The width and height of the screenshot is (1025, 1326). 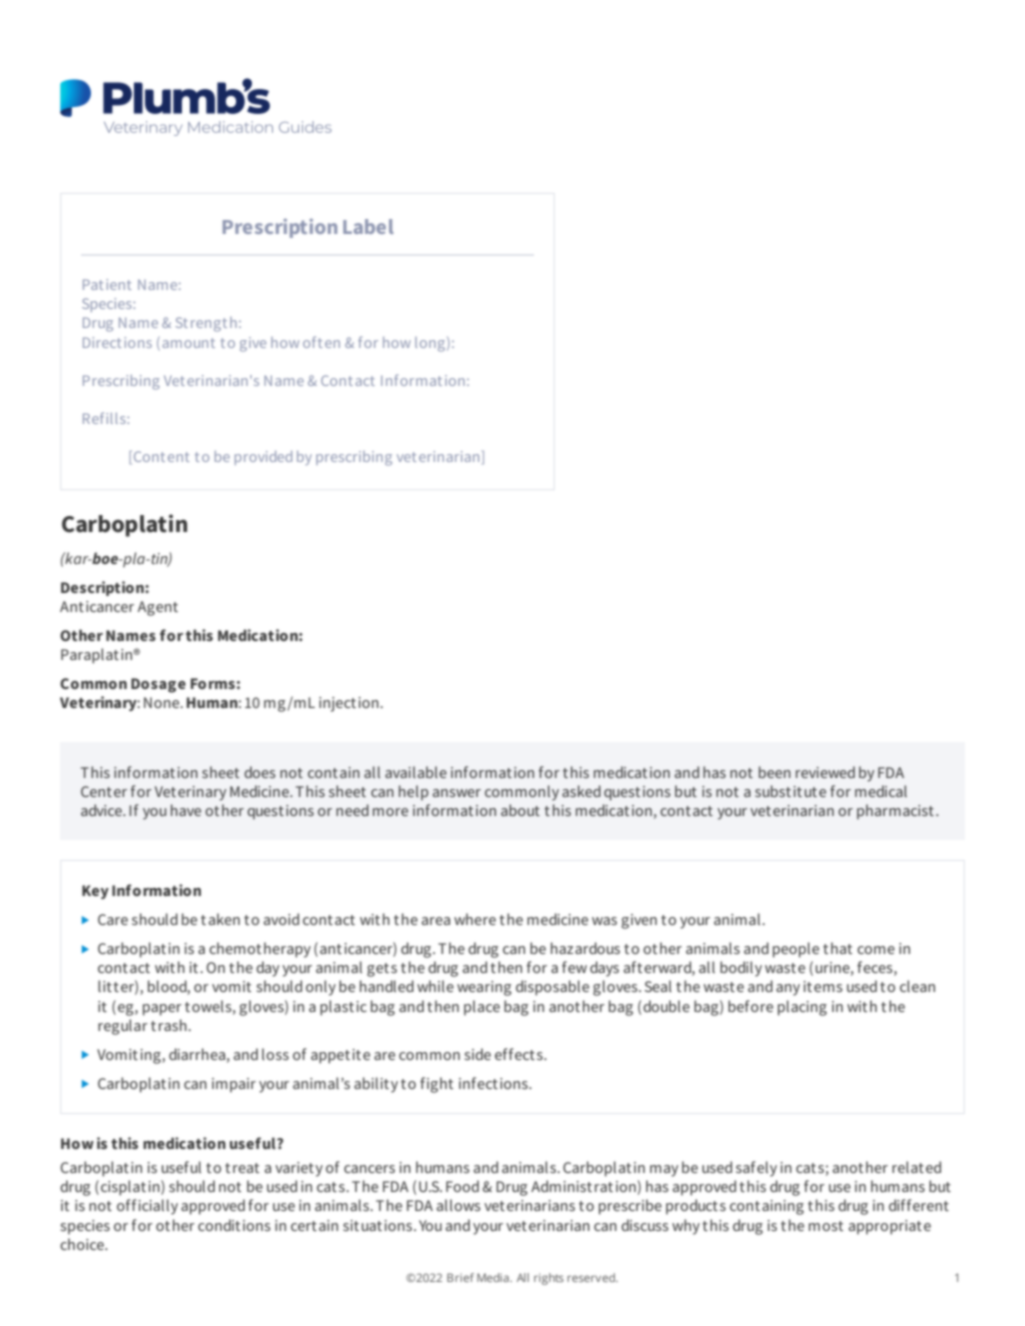 I want to click on injection, so click(x=350, y=704).
